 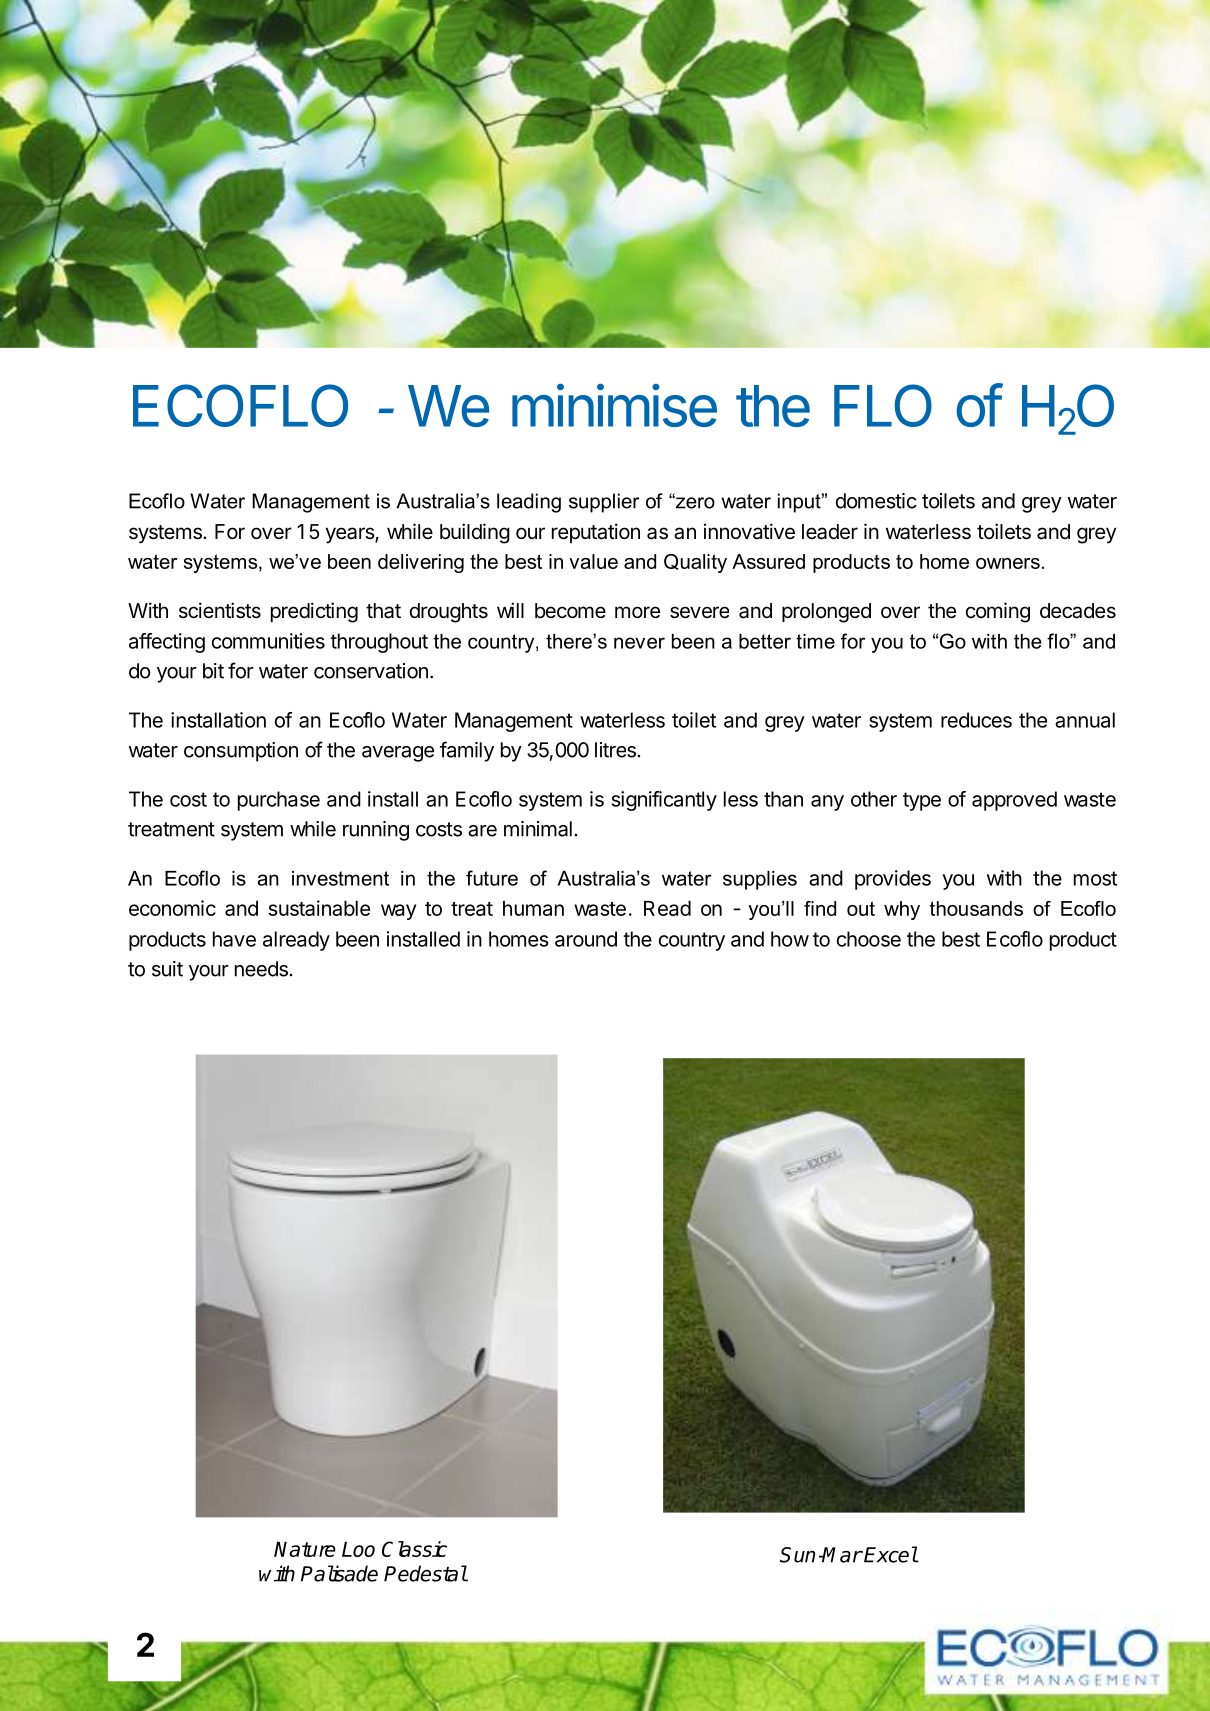 I want to click on significantly, so click(x=664, y=801).
